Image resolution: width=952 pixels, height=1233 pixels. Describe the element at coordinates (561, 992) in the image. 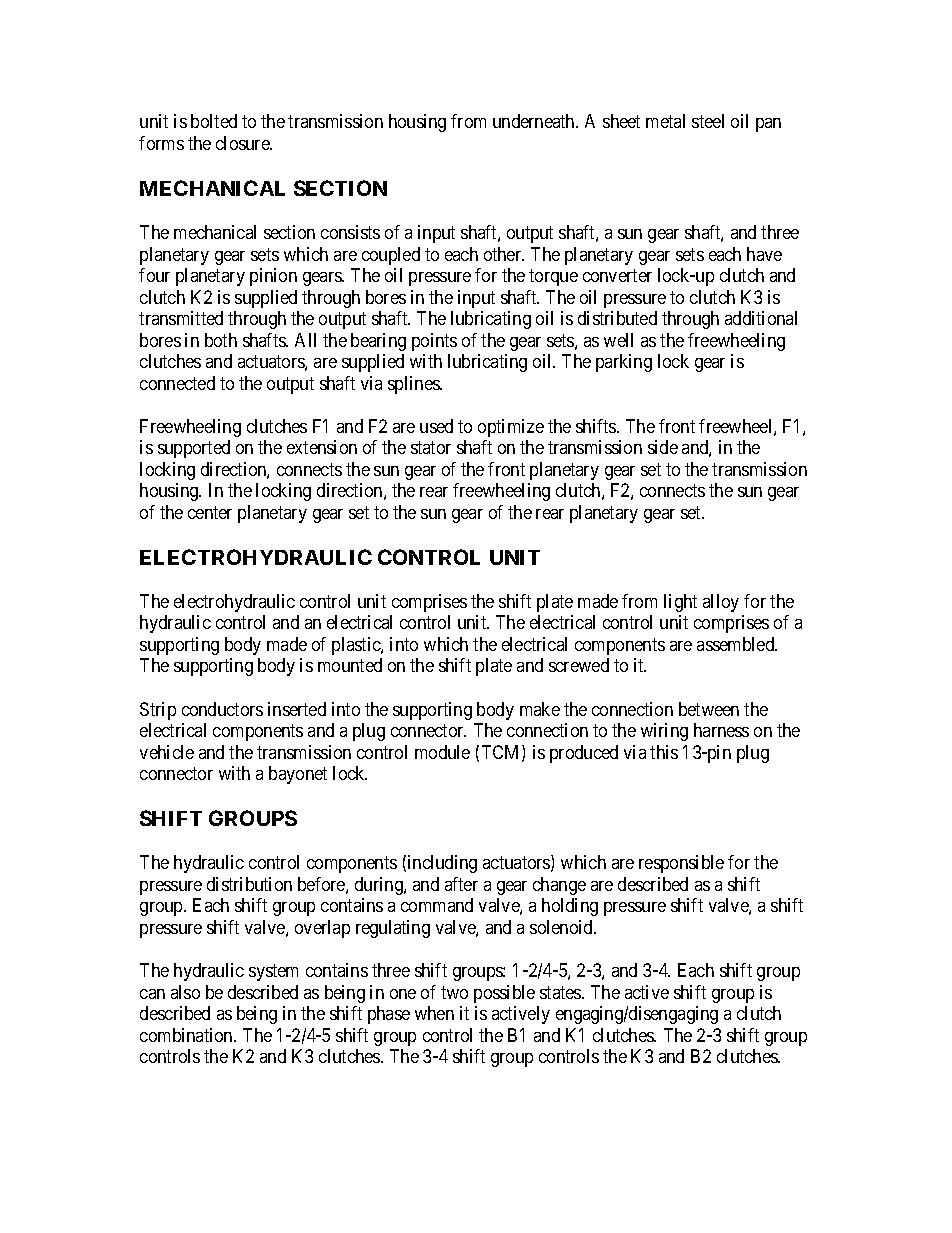

I see `states` at that location.
